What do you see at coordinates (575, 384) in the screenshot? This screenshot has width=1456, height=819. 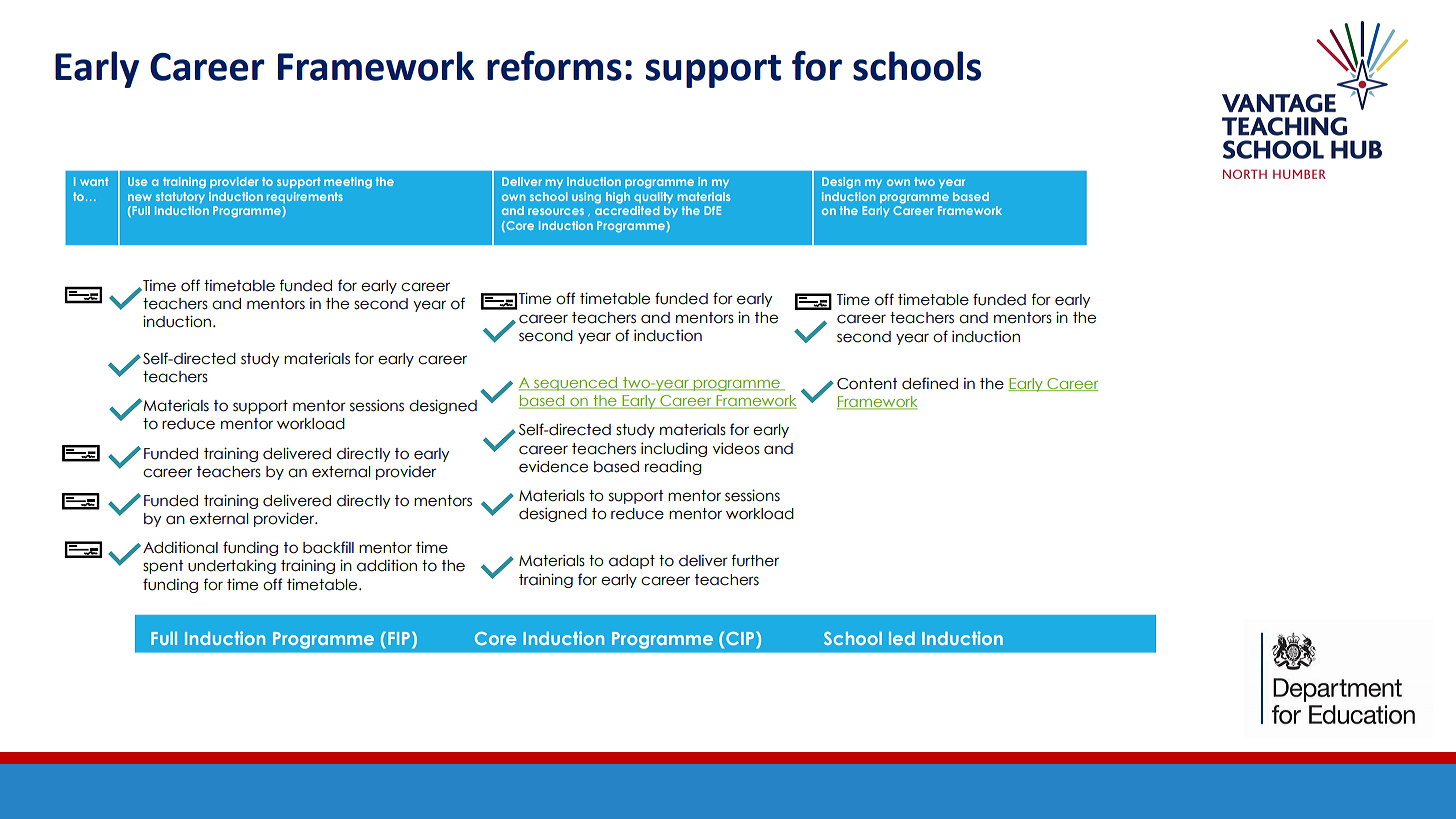 I see `sequenced` at bounding box center [575, 384].
